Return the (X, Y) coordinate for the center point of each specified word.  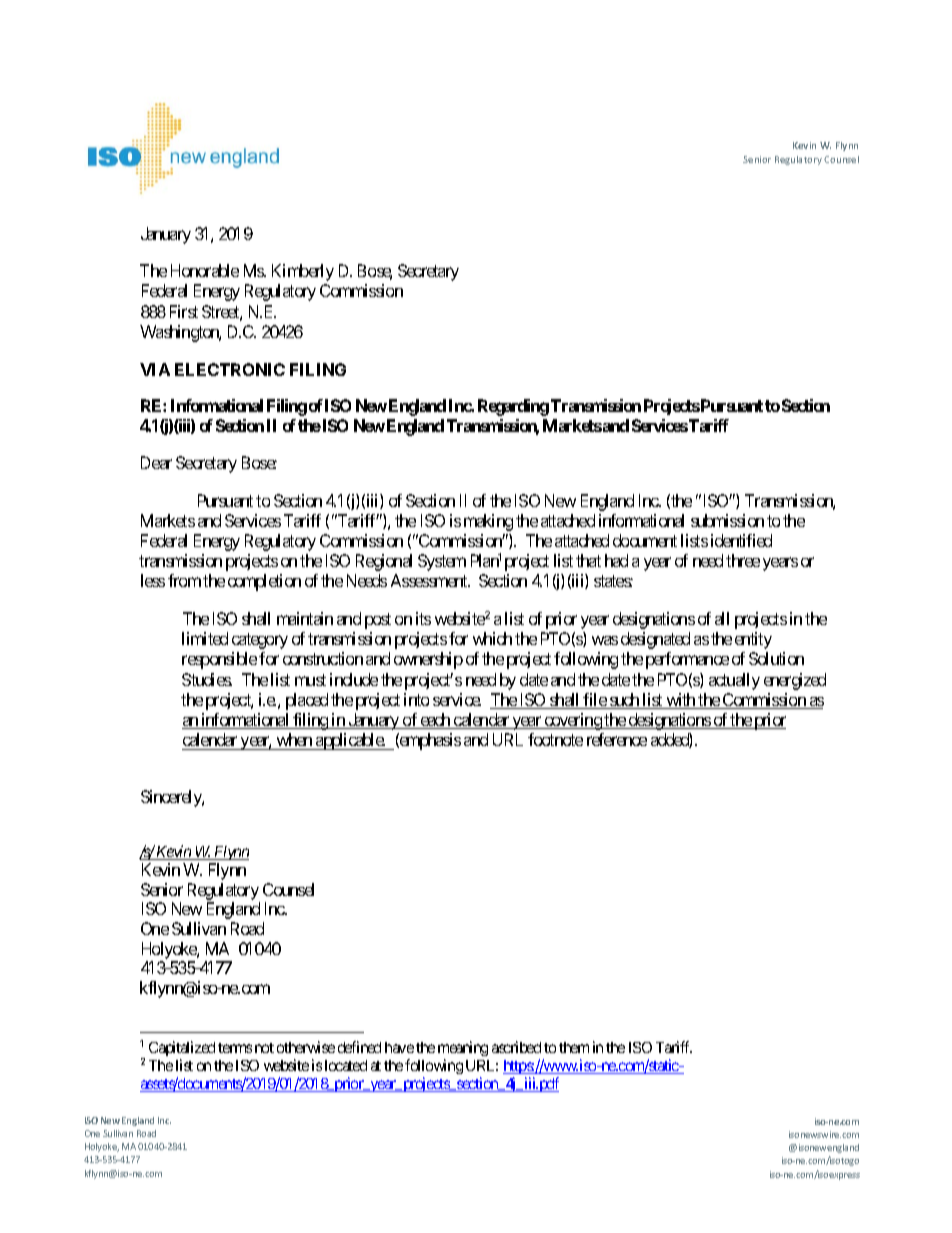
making (488, 522)
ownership (428, 660)
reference (617, 739)
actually (734, 681)
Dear (156, 462)
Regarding (513, 407)
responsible (219, 660)
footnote (555, 739)
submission (727, 520)
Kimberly (303, 272)
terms (235, 1048)
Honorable (205, 270)
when (294, 739)
